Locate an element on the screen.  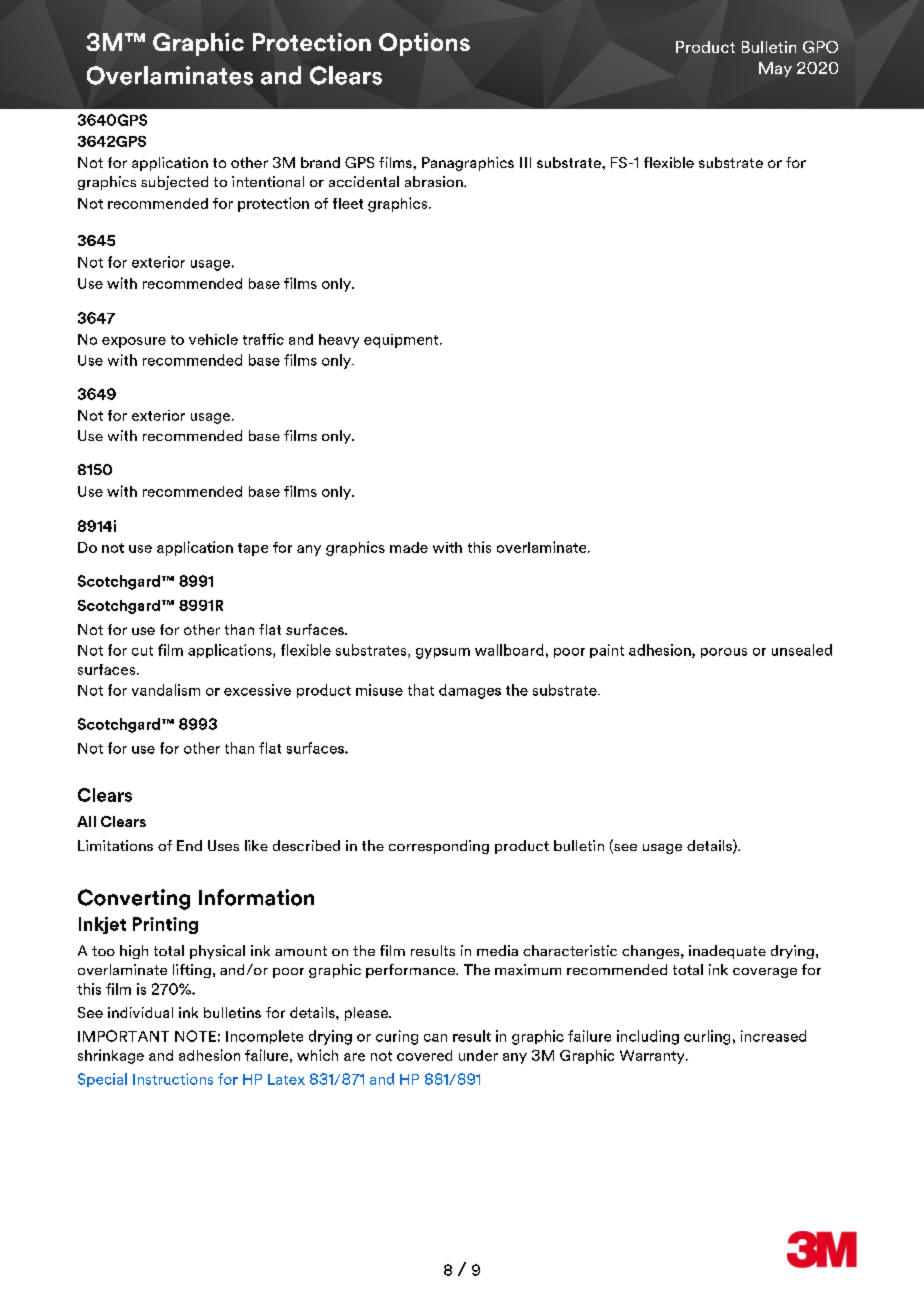
equipment is located at coordinates (402, 341).
